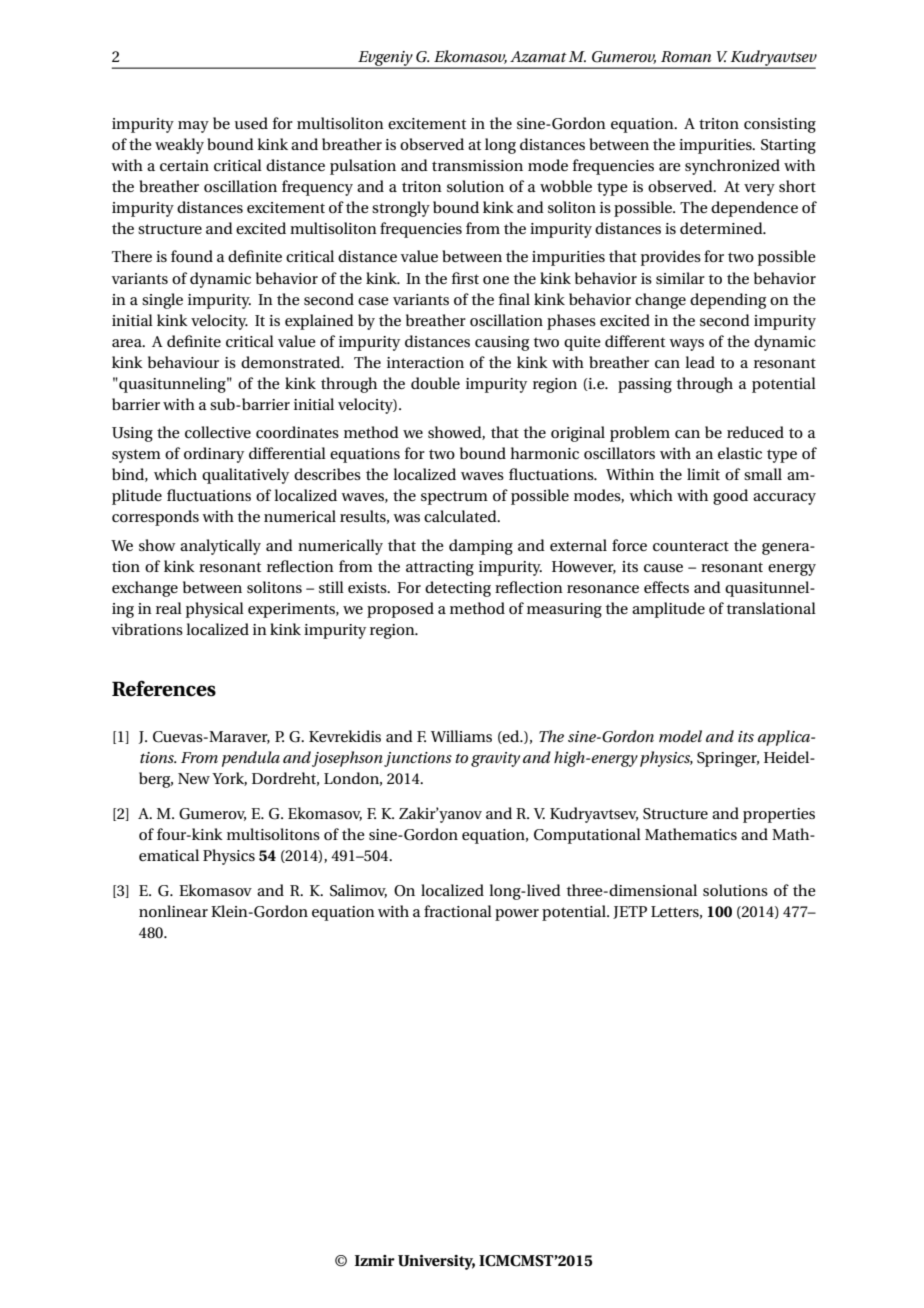  What do you see at coordinates (458, 589) in the document?
I see `detecting` at bounding box center [458, 589].
